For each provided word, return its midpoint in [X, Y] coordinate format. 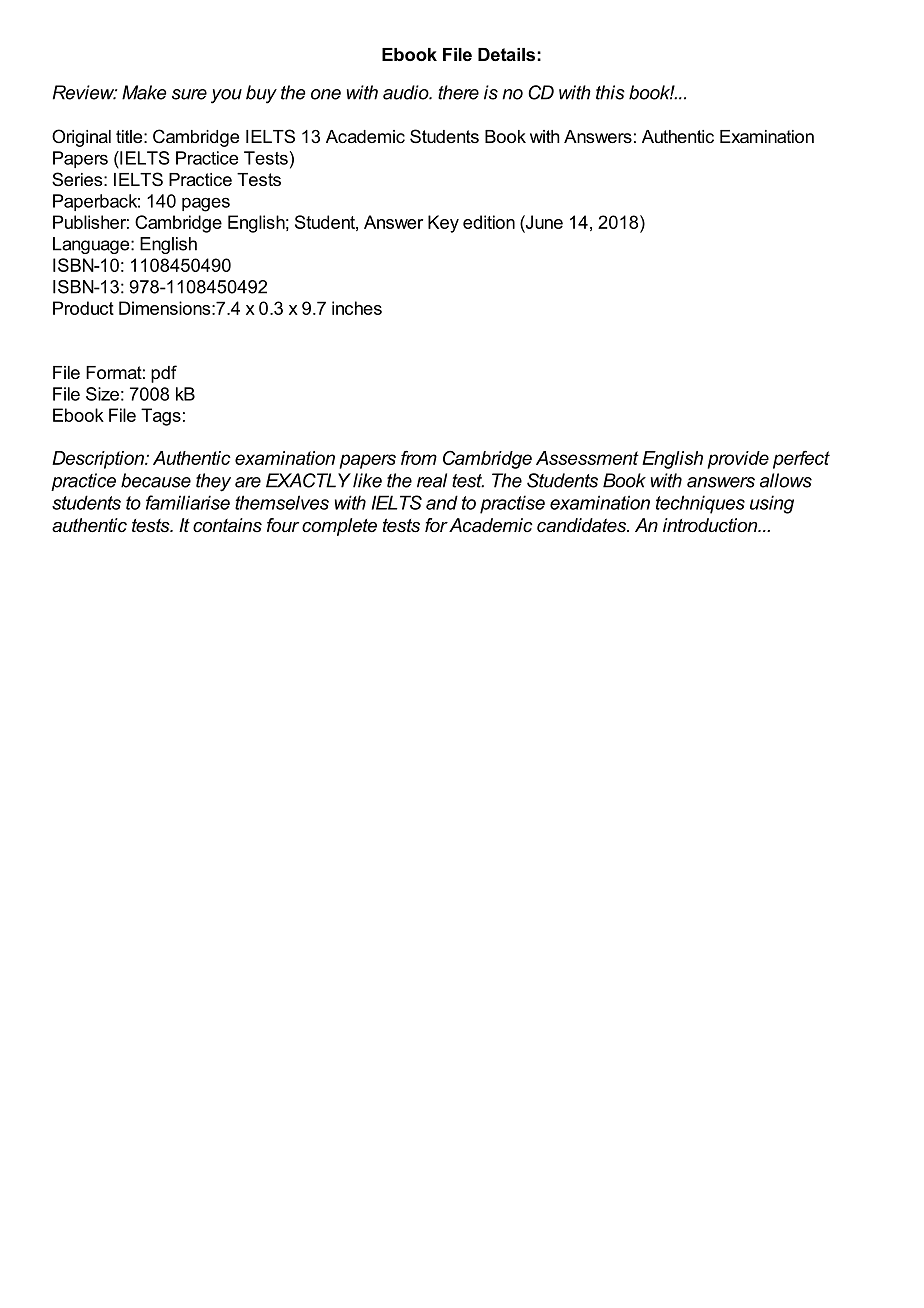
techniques [700, 504]
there [458, 92]
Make [144, 92]
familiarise [188, 502]
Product [83, 308]
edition [489, 222]
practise [512, 504]
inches [357, 308]
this [610, 92]
